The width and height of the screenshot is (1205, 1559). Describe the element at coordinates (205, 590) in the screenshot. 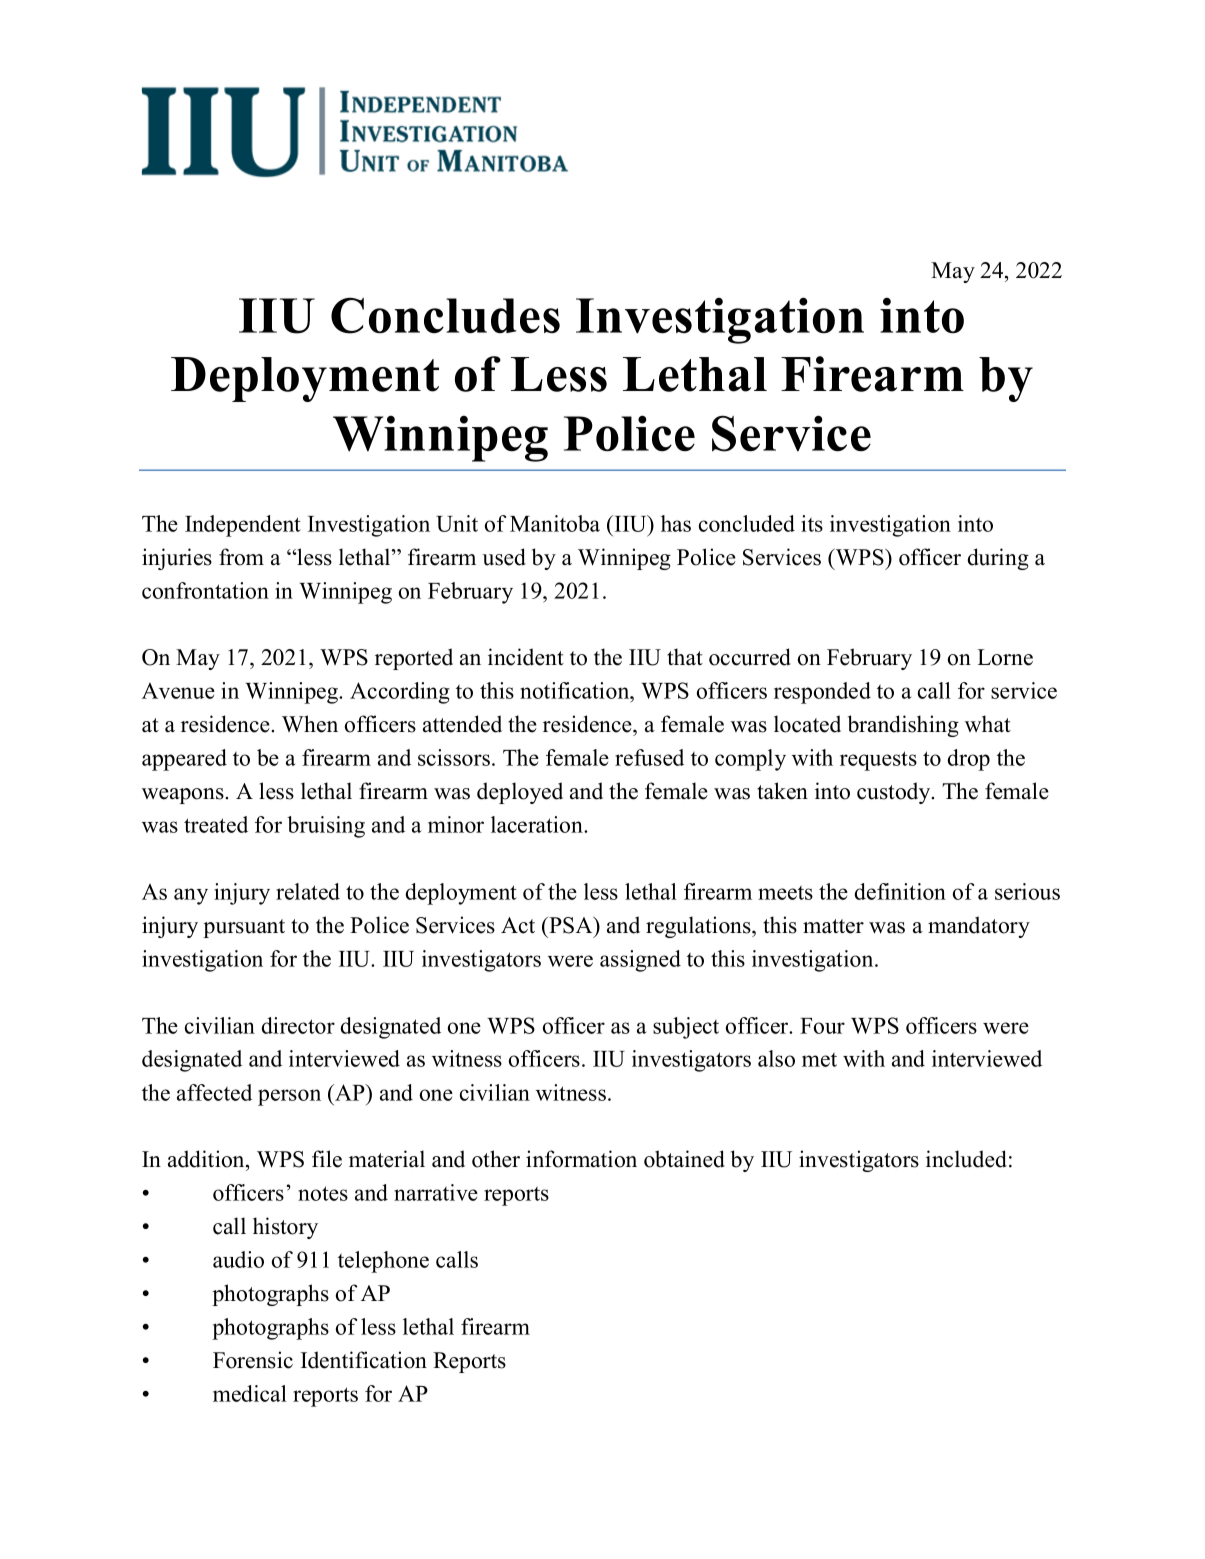

I see `confrontation` at that location.
